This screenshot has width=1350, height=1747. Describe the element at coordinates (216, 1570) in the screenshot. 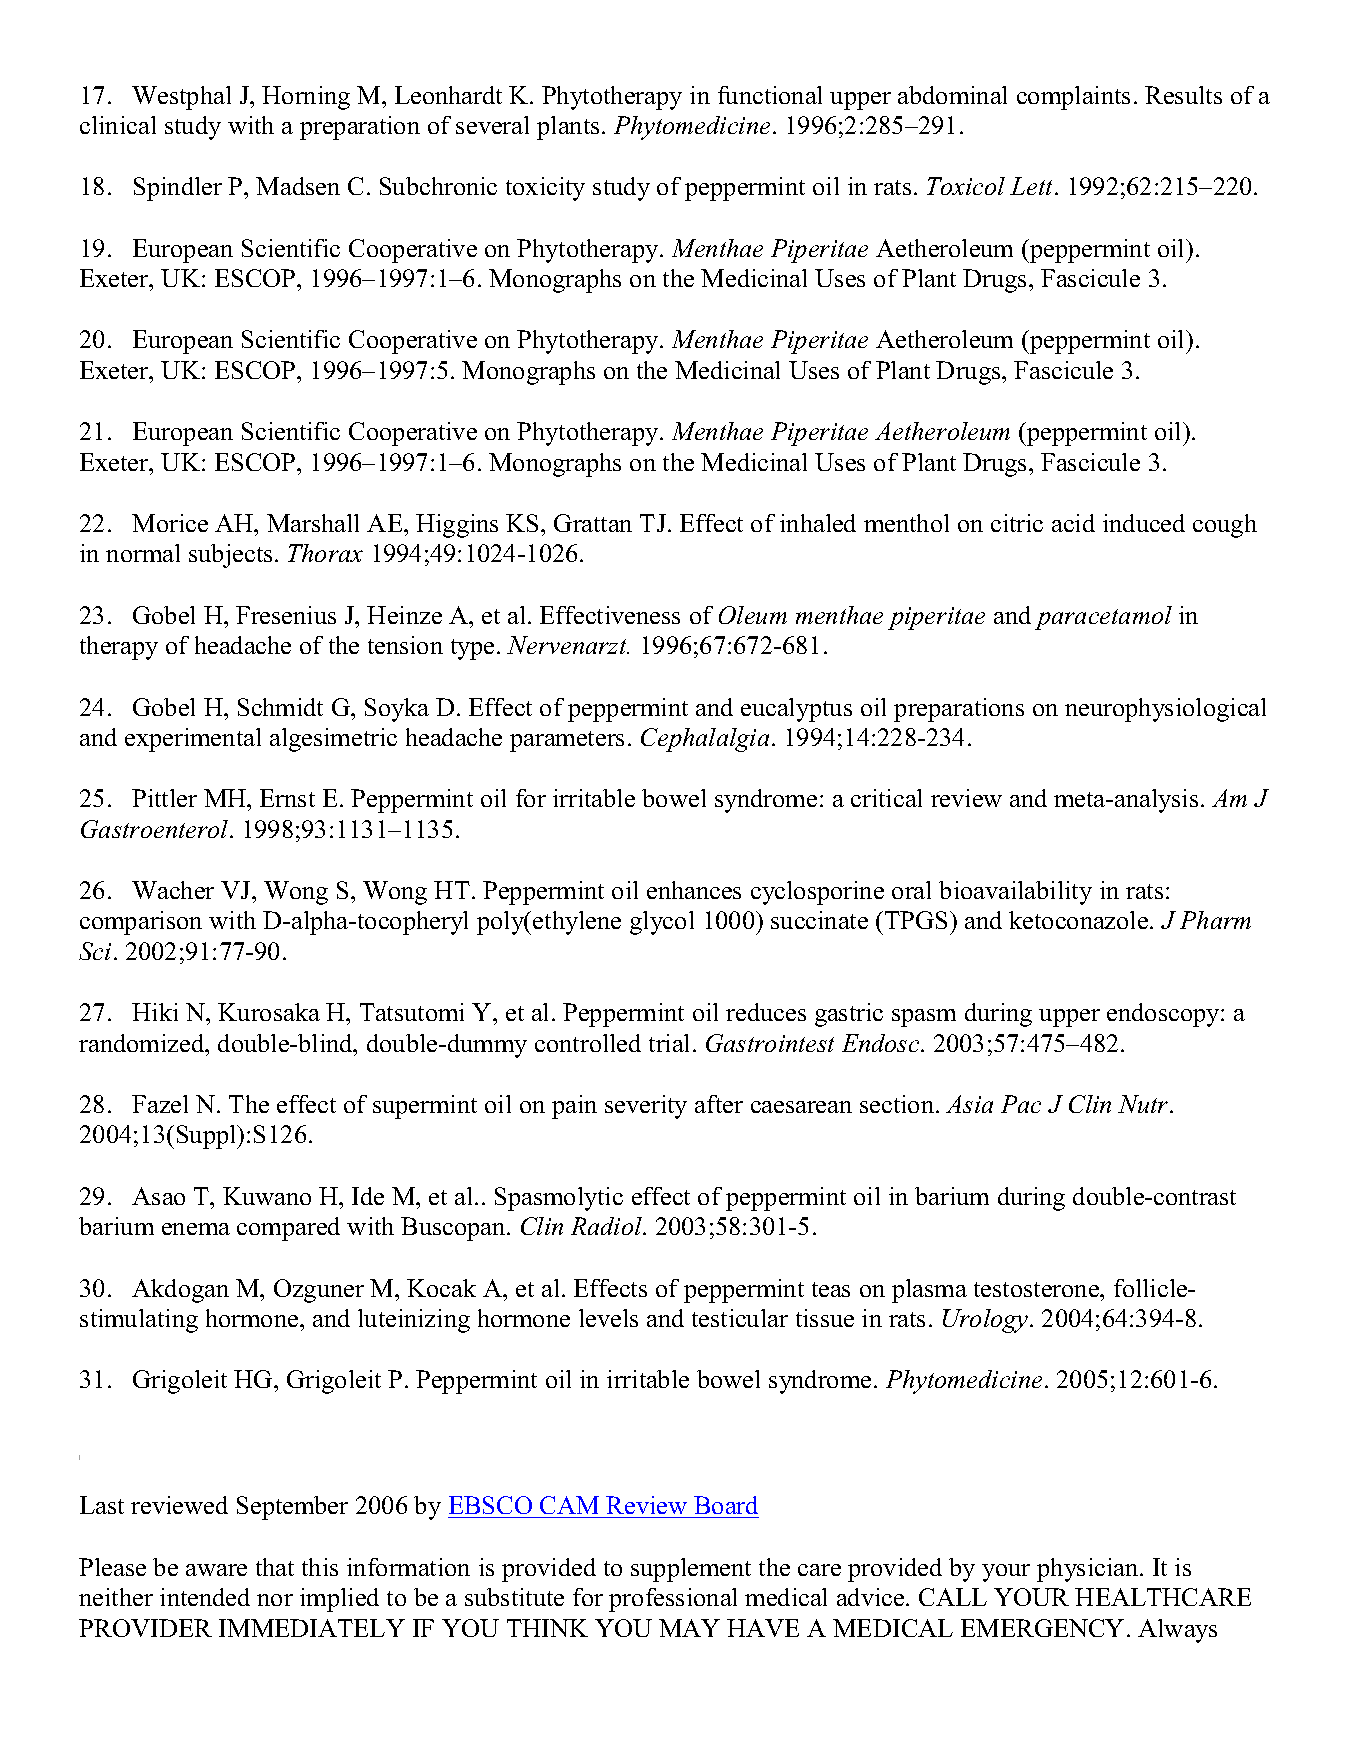

I see `aware` at that location.
